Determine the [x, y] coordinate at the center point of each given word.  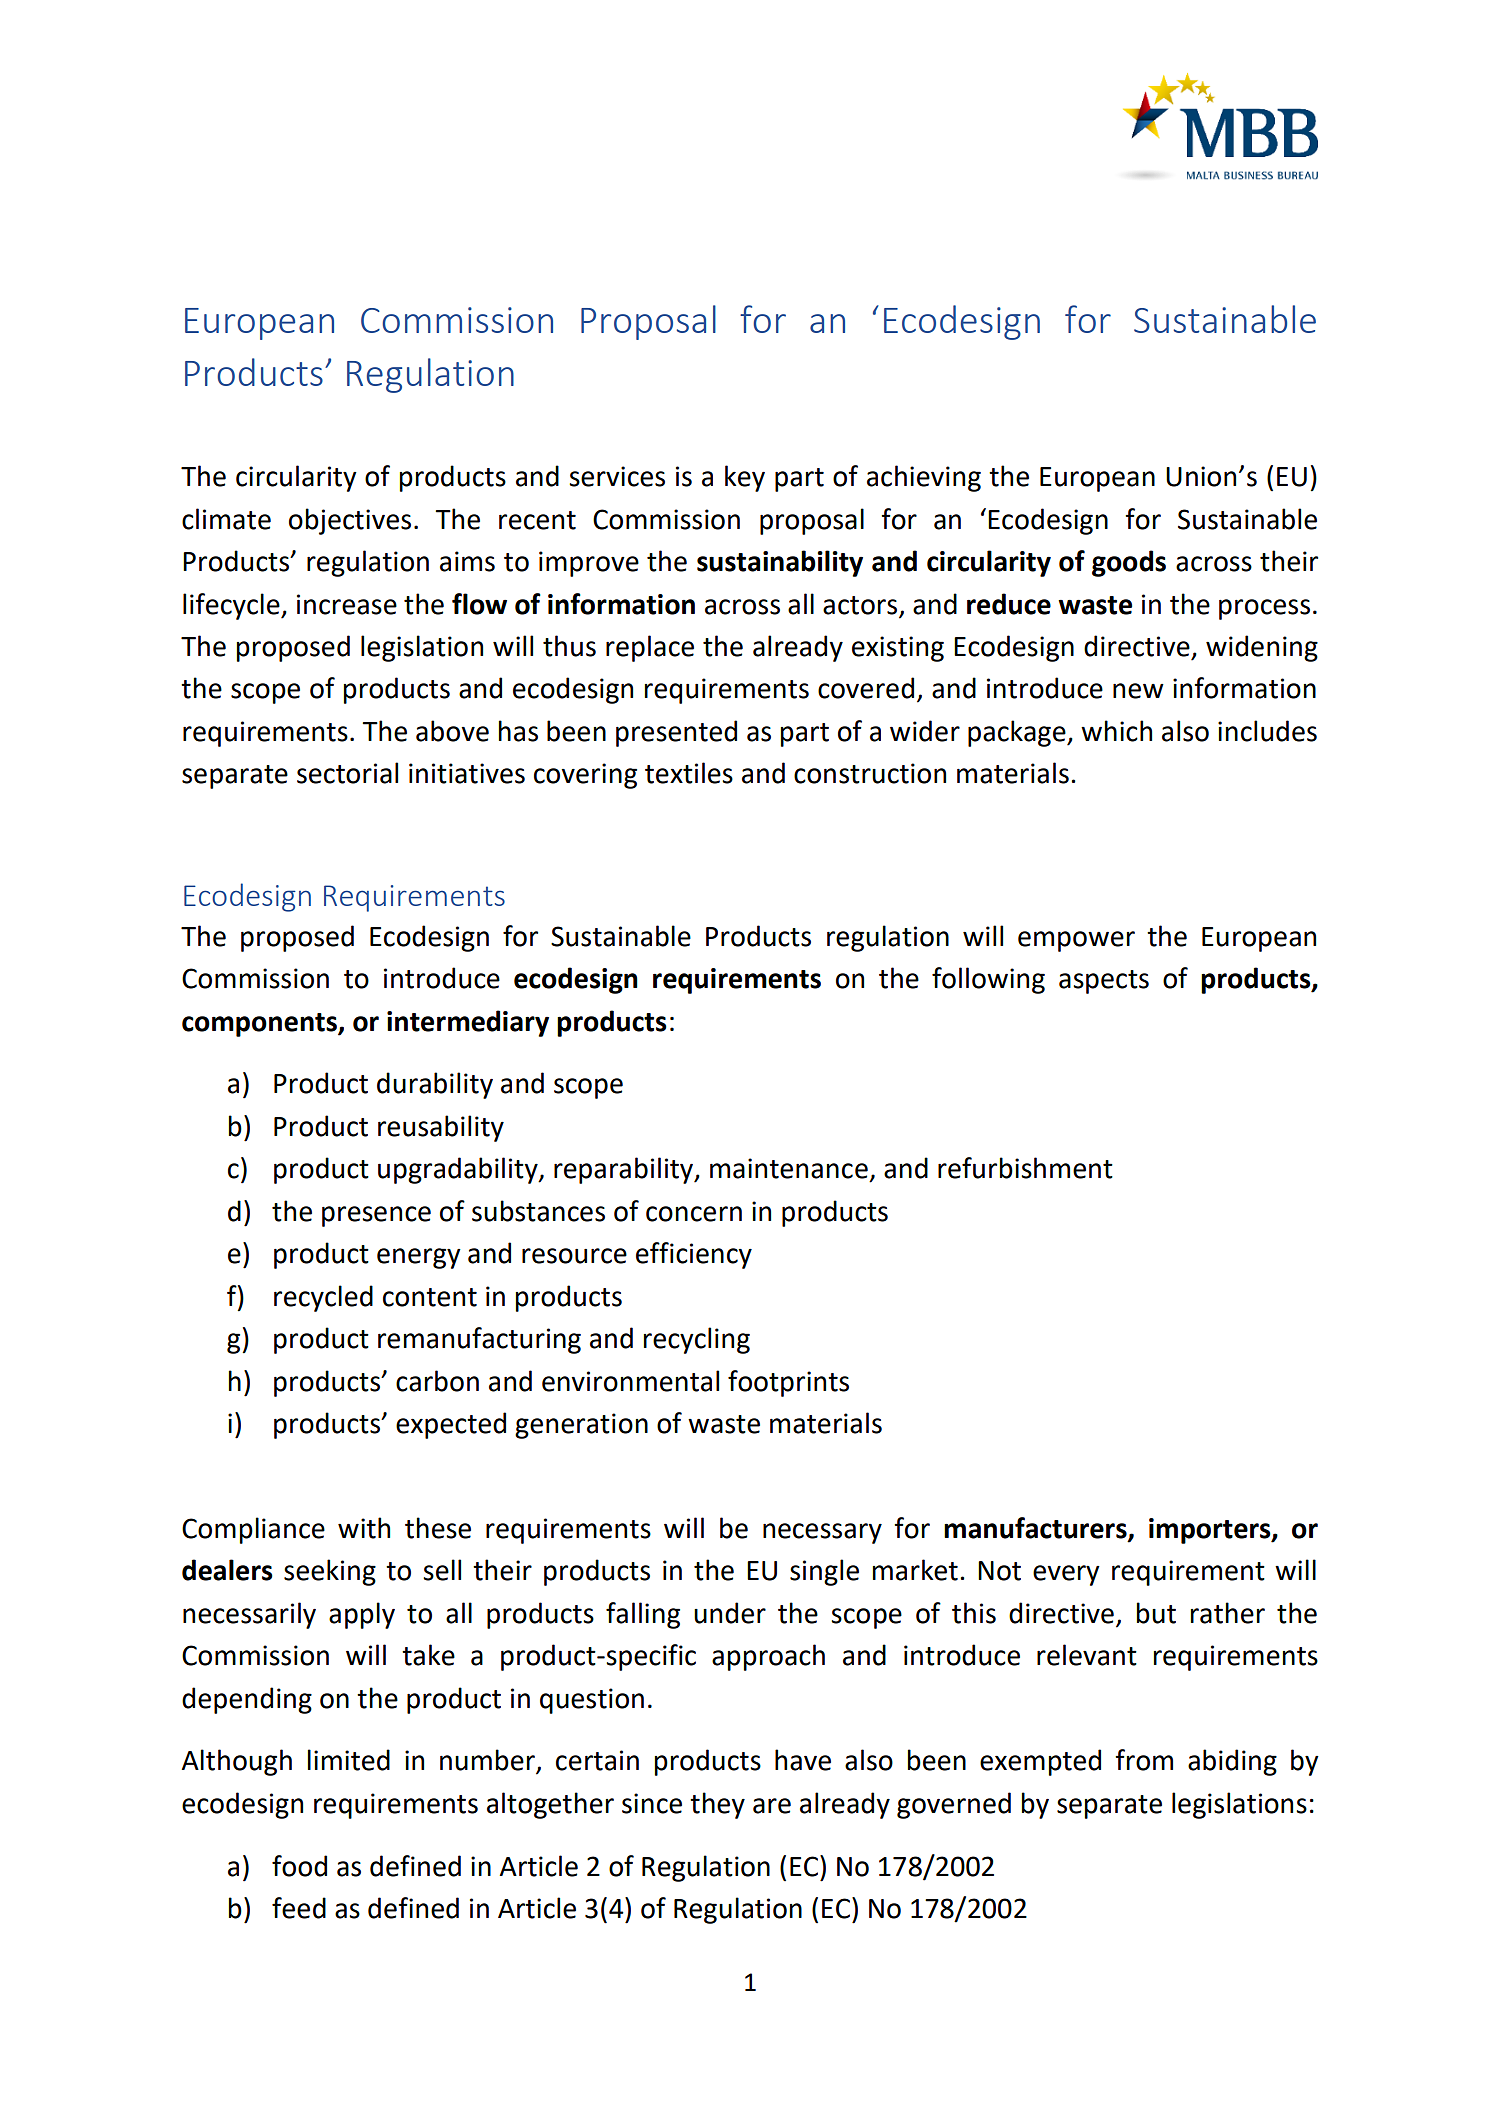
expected [451, 1425]
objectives [350, 521]
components [260, 1025]
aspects [1104, 982]
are [772, 1806]
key [745, 478]
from [1144, 1760]
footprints [788, 1383]
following [988, 980]
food [299, 1866]
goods [1129, 563]
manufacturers [1036, 1529]
